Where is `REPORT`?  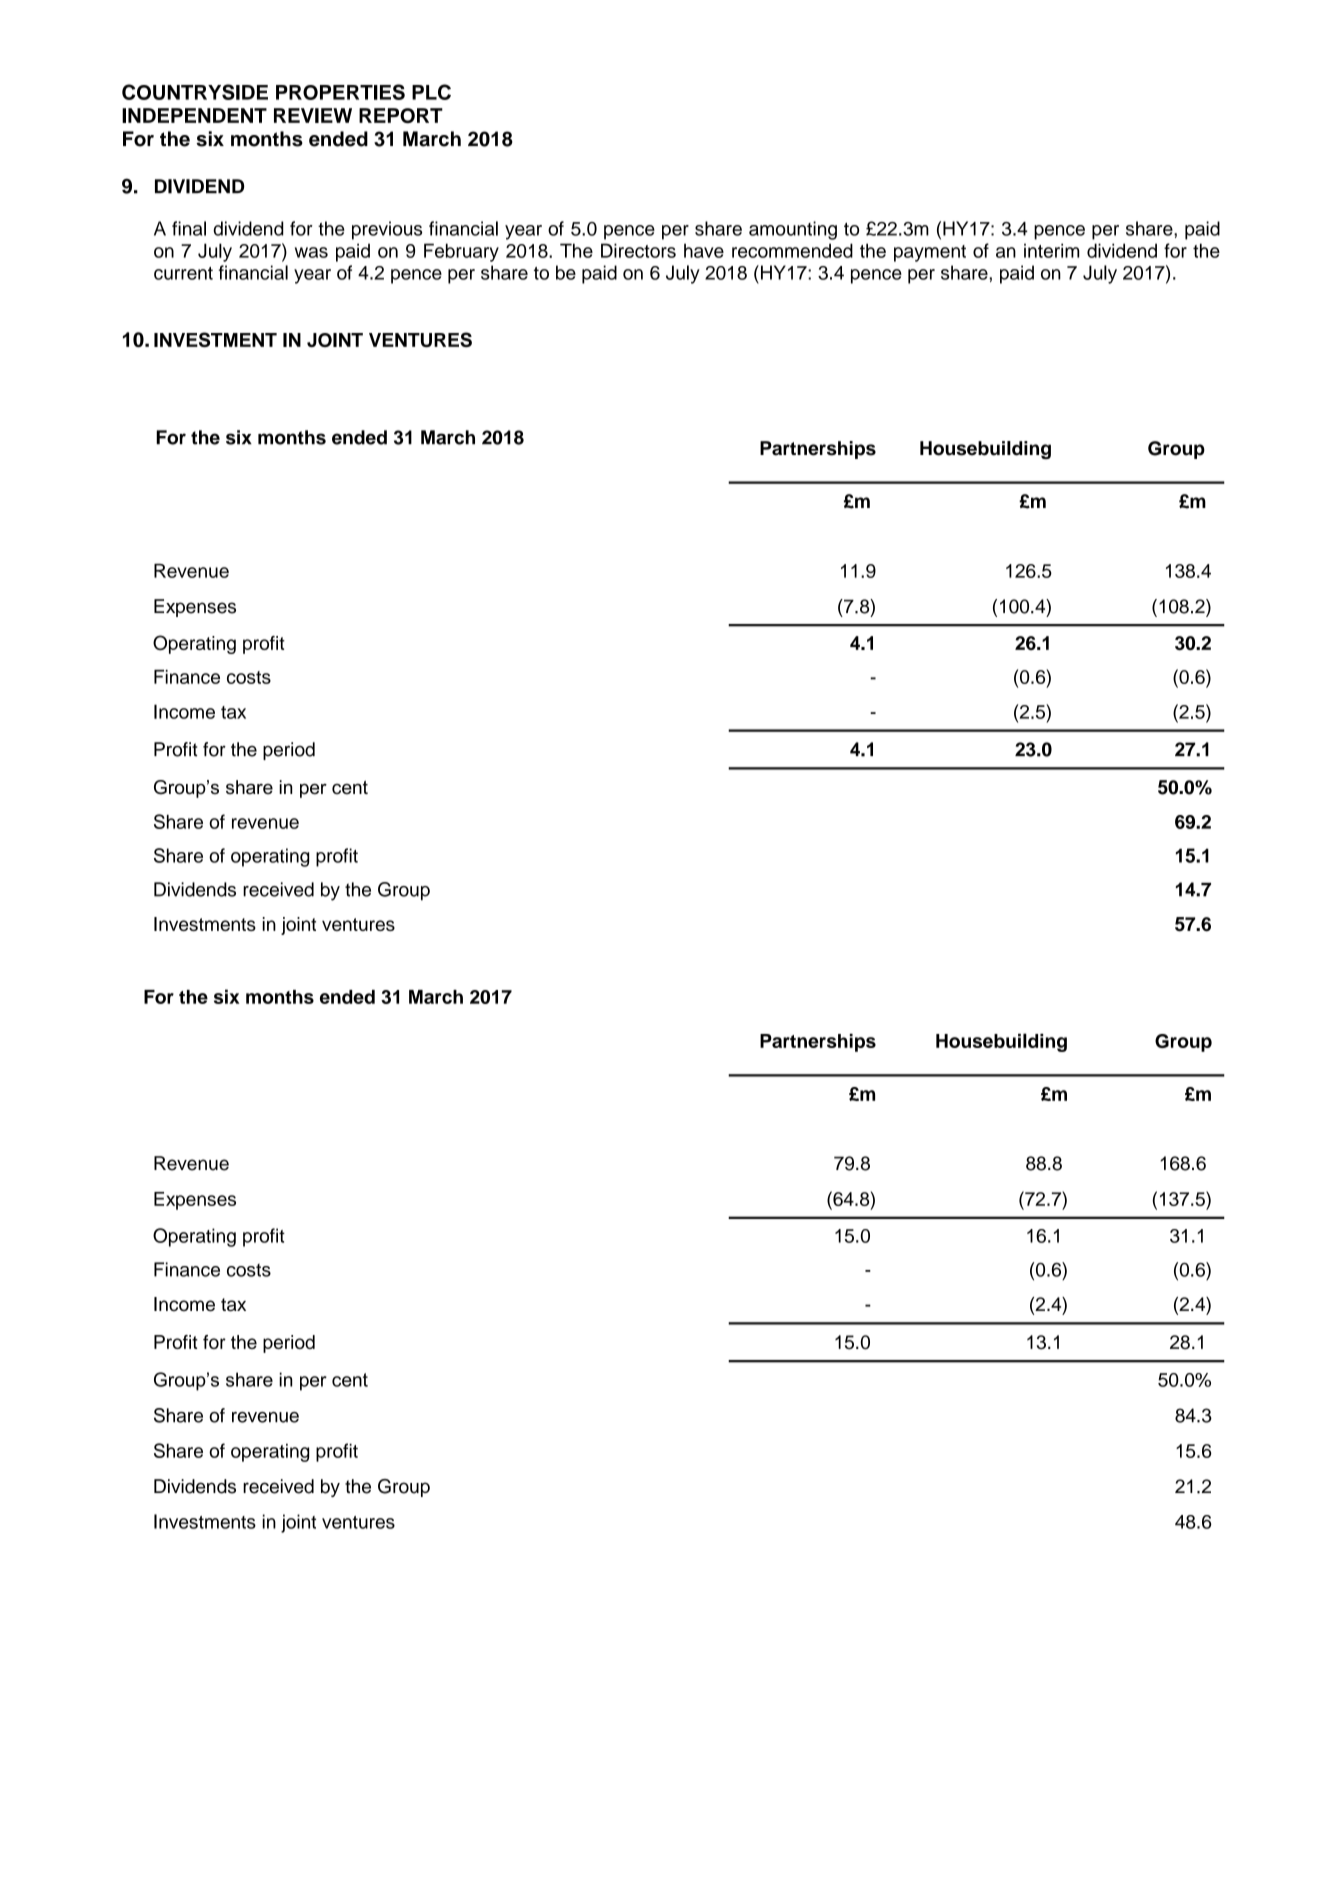 REPORT is located at coordinates (401, 115).
